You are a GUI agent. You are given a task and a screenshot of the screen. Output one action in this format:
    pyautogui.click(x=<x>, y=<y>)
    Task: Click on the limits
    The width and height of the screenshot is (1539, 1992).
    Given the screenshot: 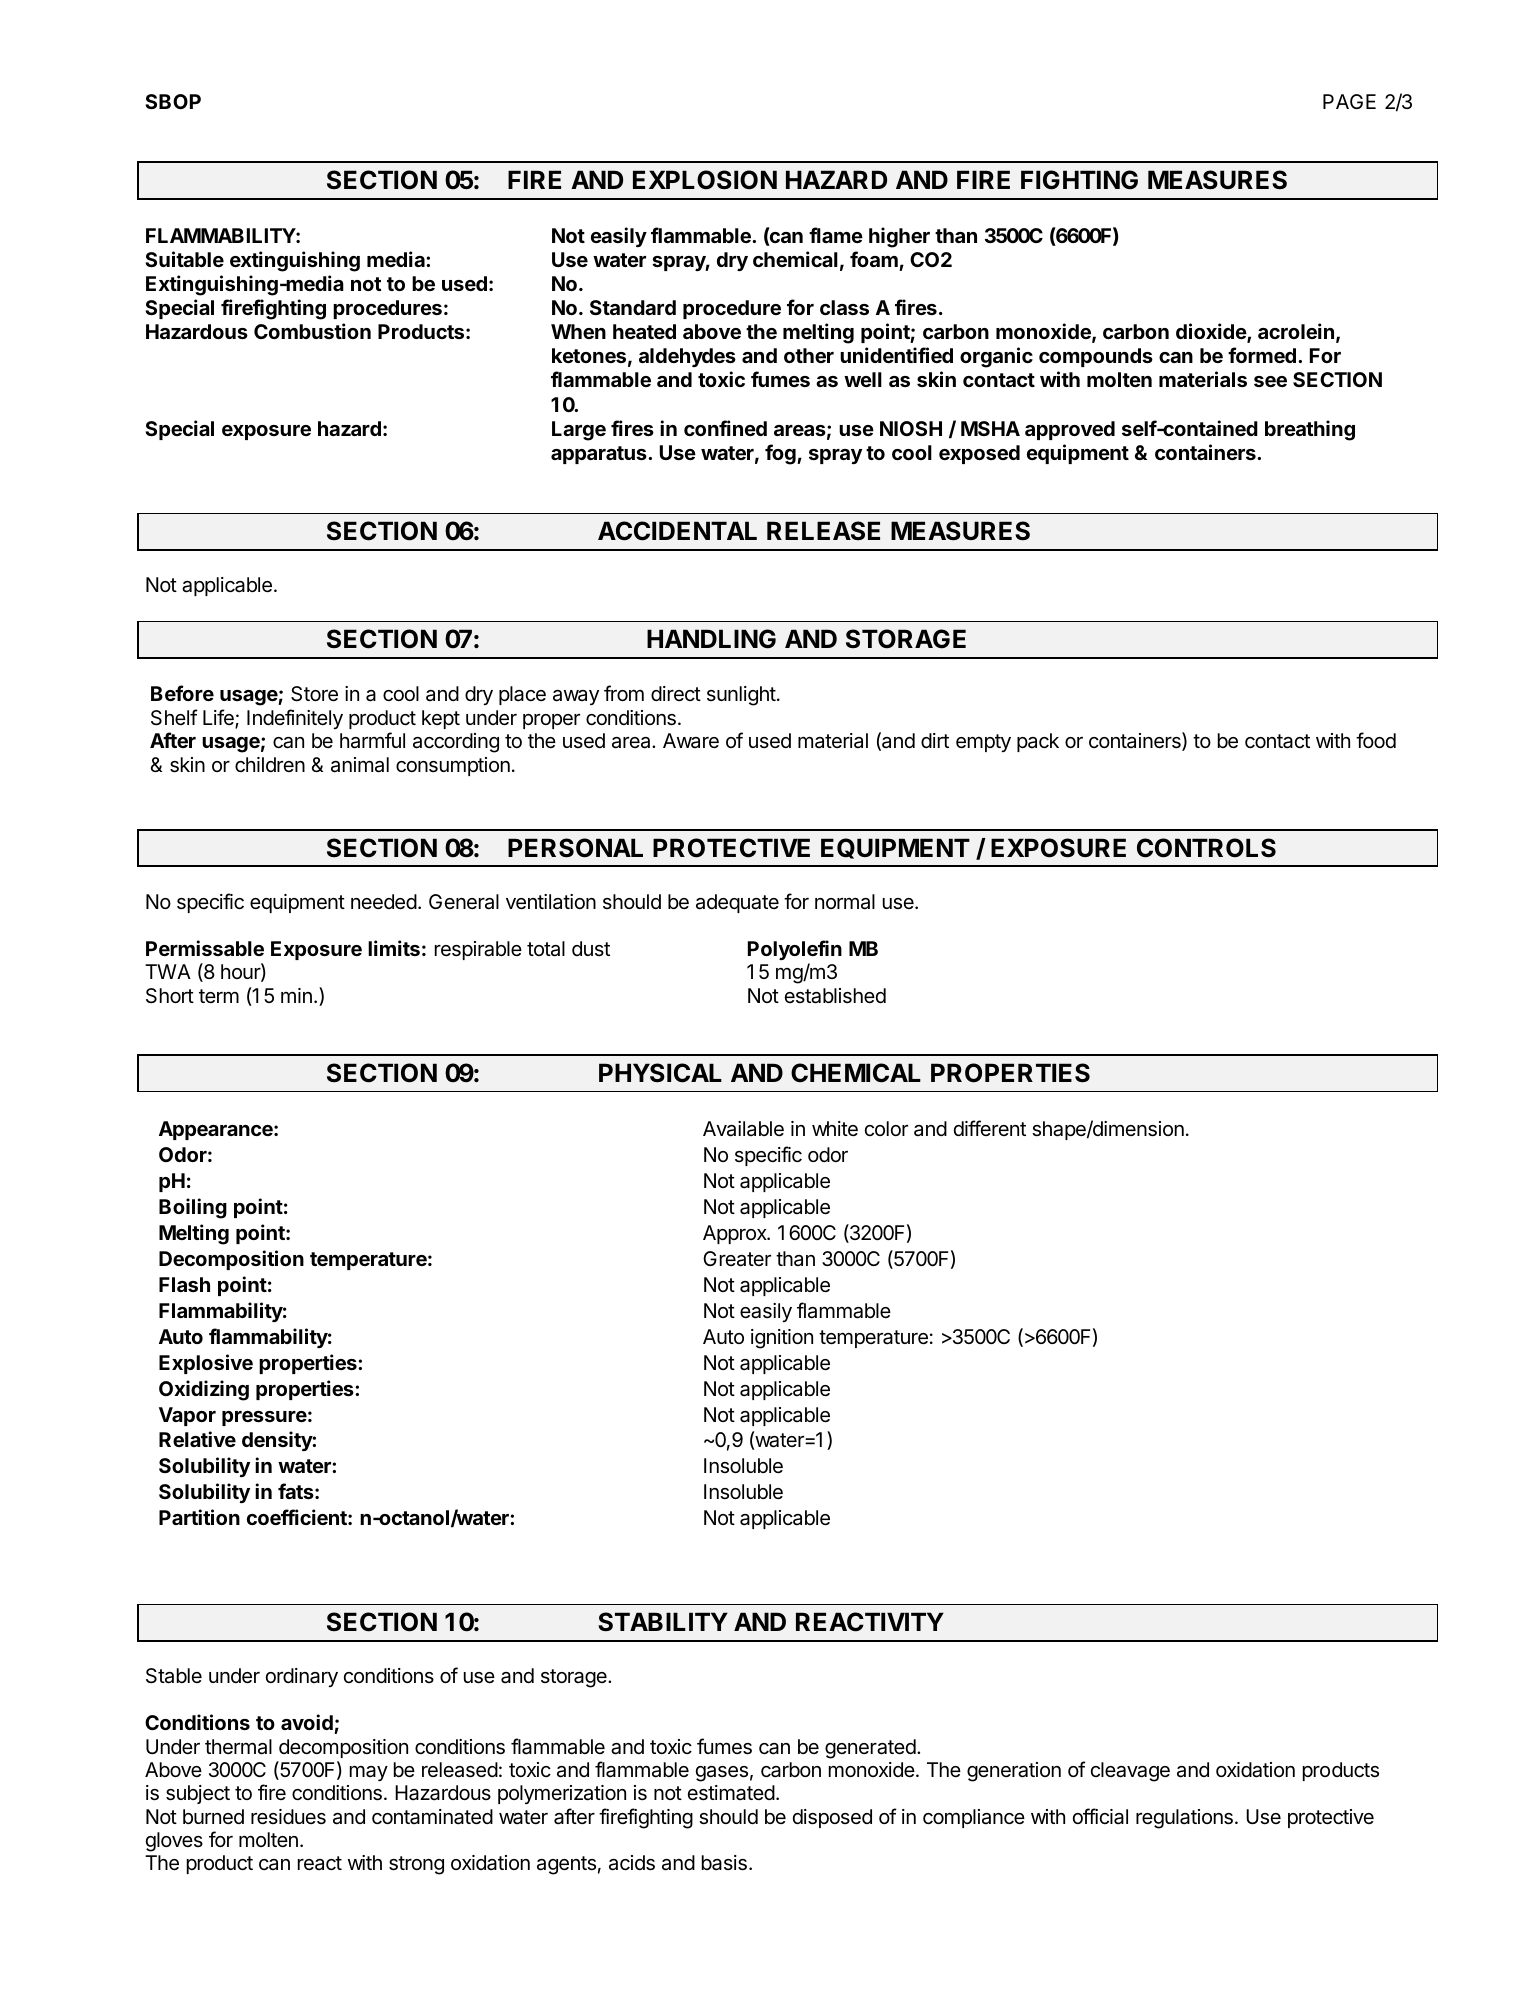 What is the action you would take?
    pyautogui.click(x=394, y=948)
